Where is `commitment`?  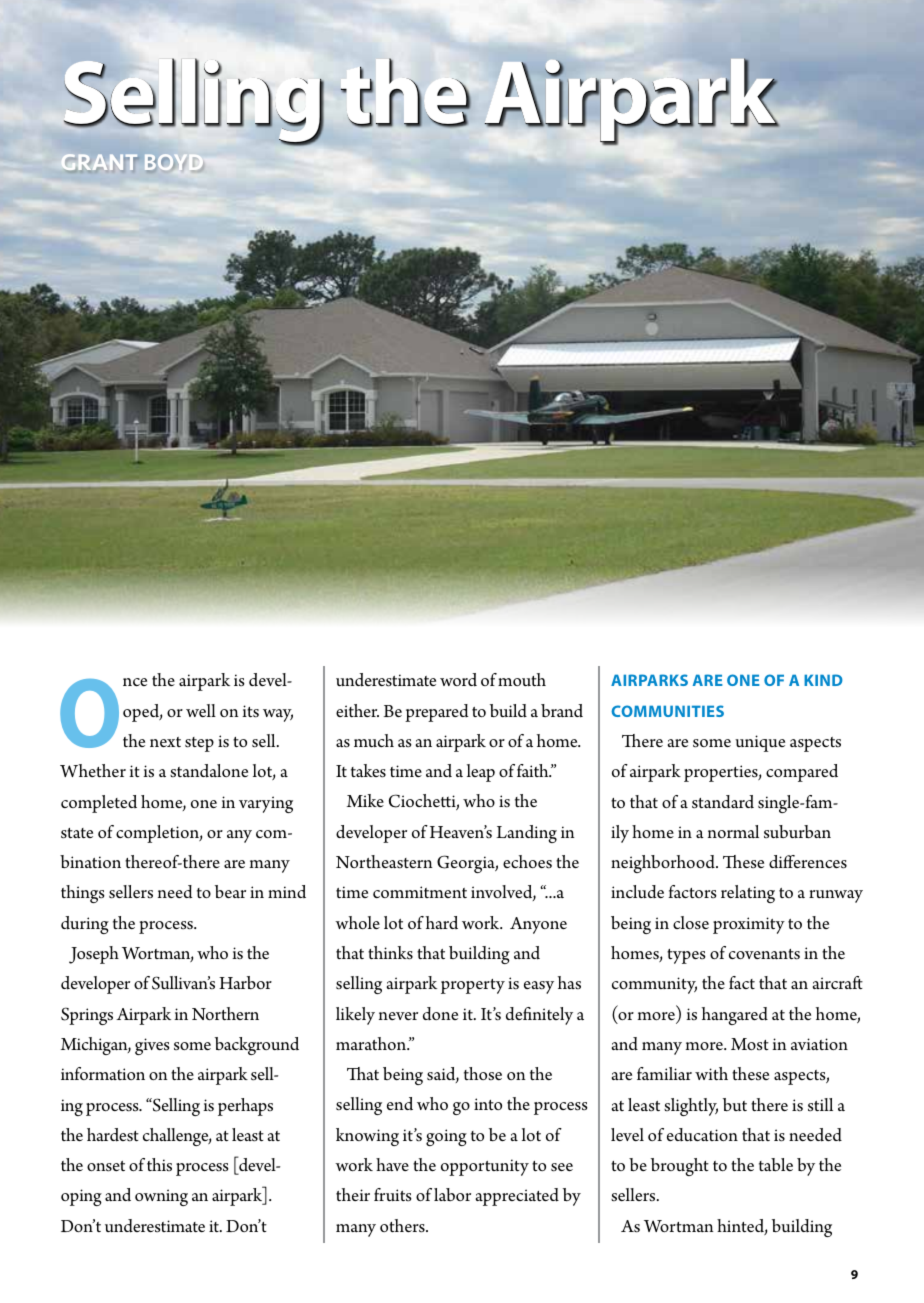
commitment is located at coordinates (420, 892).
